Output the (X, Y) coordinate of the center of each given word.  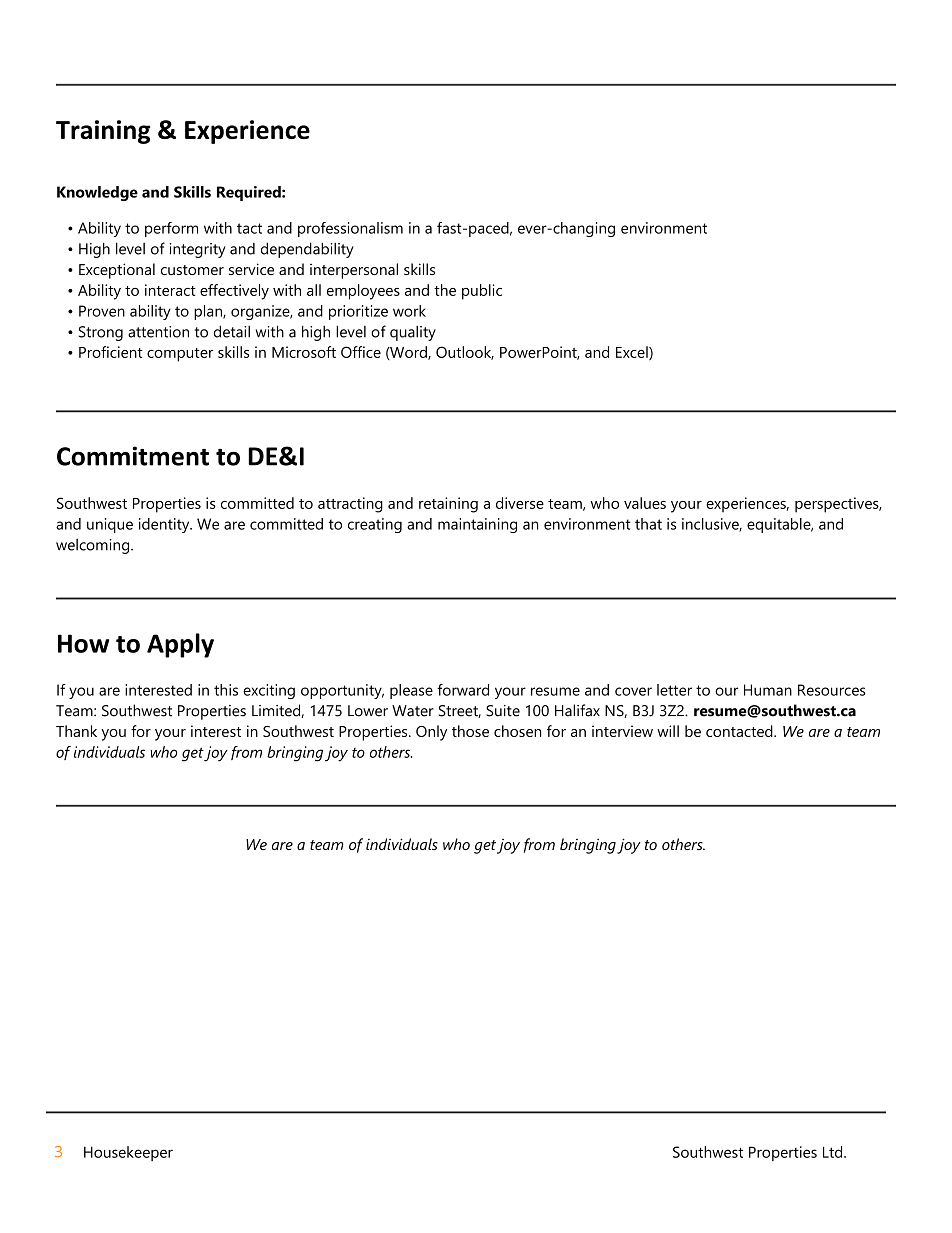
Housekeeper (128, 1153)
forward (463, 690)
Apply (180, 645)
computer (180, 355)
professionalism (350, 229)
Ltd (834, 1152)
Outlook (465, 353)
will (668, 731)
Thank (76, 731)
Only (431, 733)
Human (768, 690)
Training (103, 132)
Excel (633, 353)
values (645, 503)
